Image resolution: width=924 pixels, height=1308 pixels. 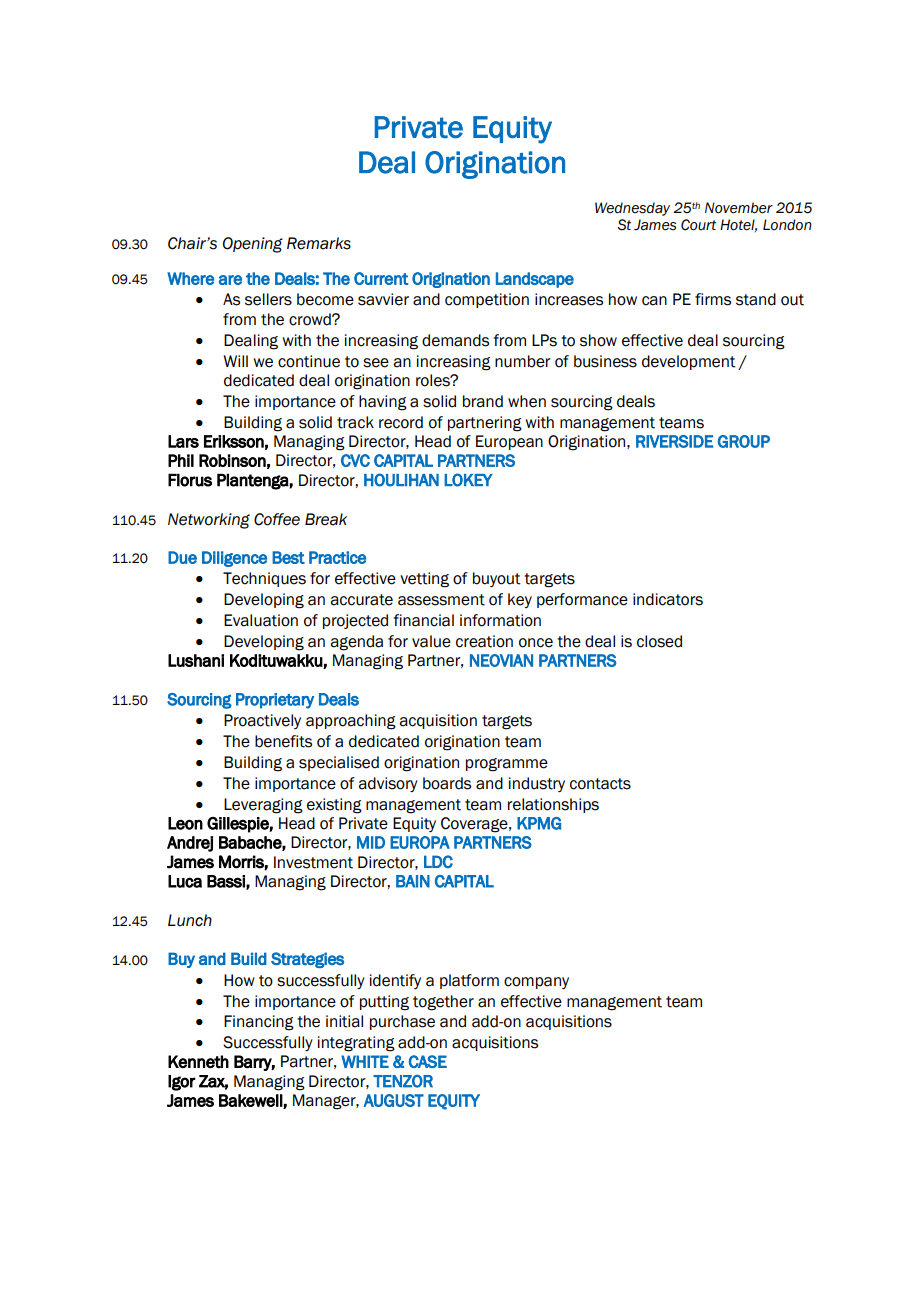 I want to click on Evaluation, so click(x=261, y=620).
